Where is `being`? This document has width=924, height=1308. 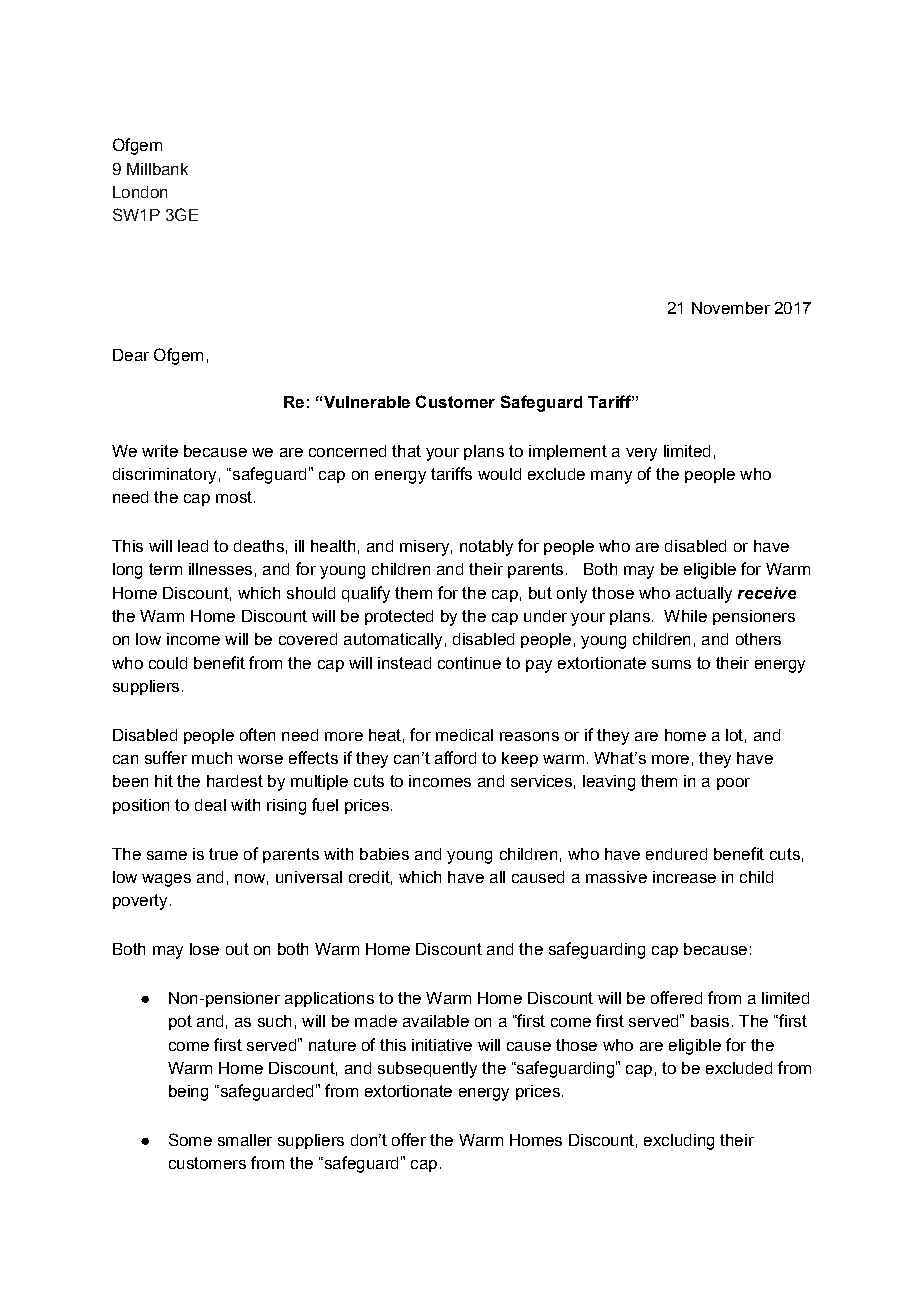
being is located at coordinates (188, 1093).
